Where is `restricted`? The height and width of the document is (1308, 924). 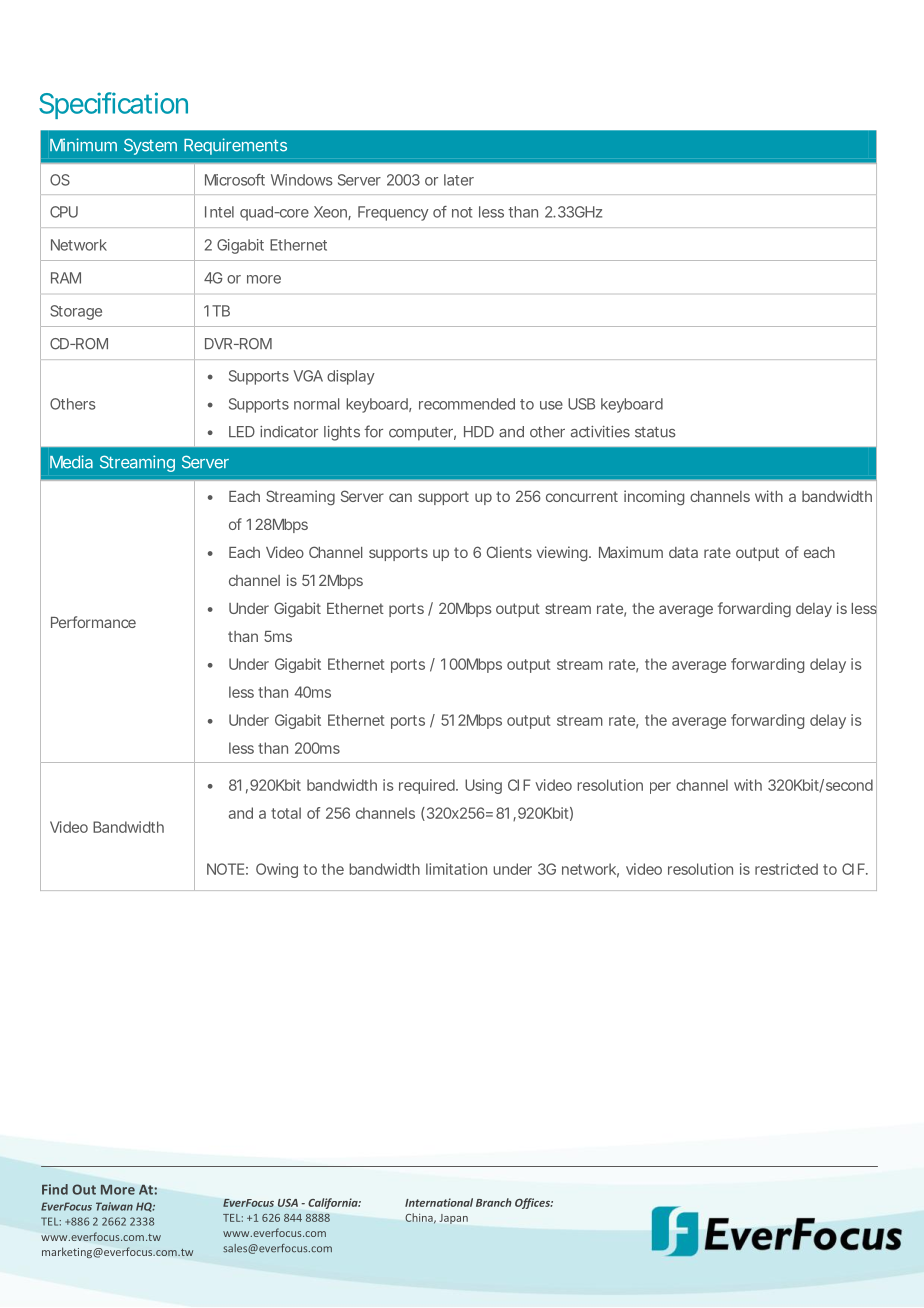 restricted is located at coordinates (786, 869).
